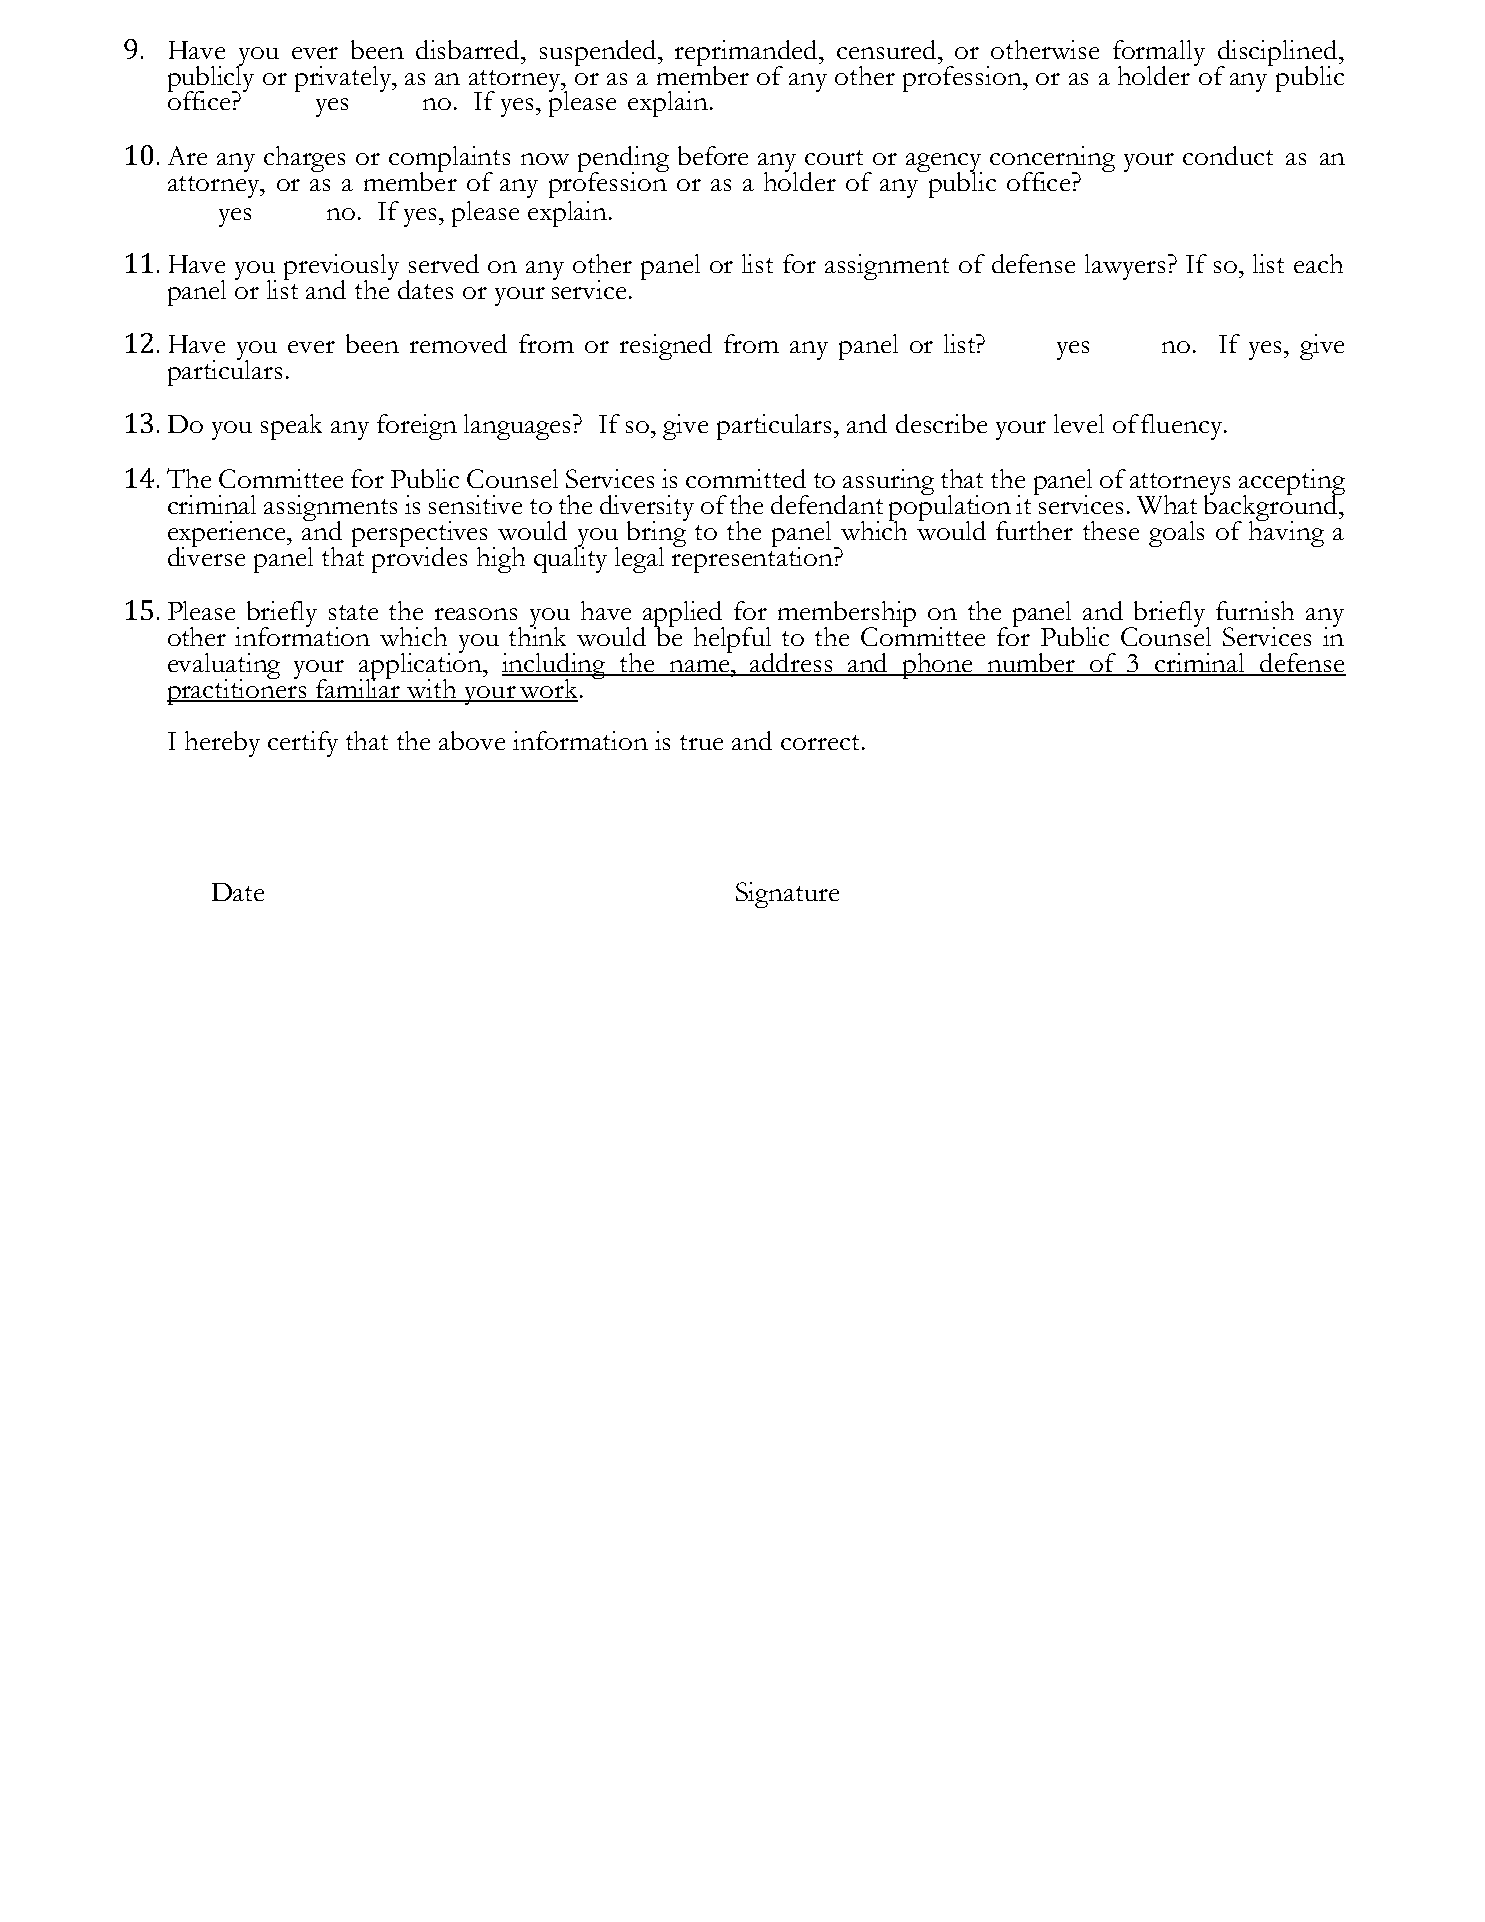 This image has width=1485, height=1922. Describe the element at coordinates (341, 268) in the image. I see `previously` at that location.
